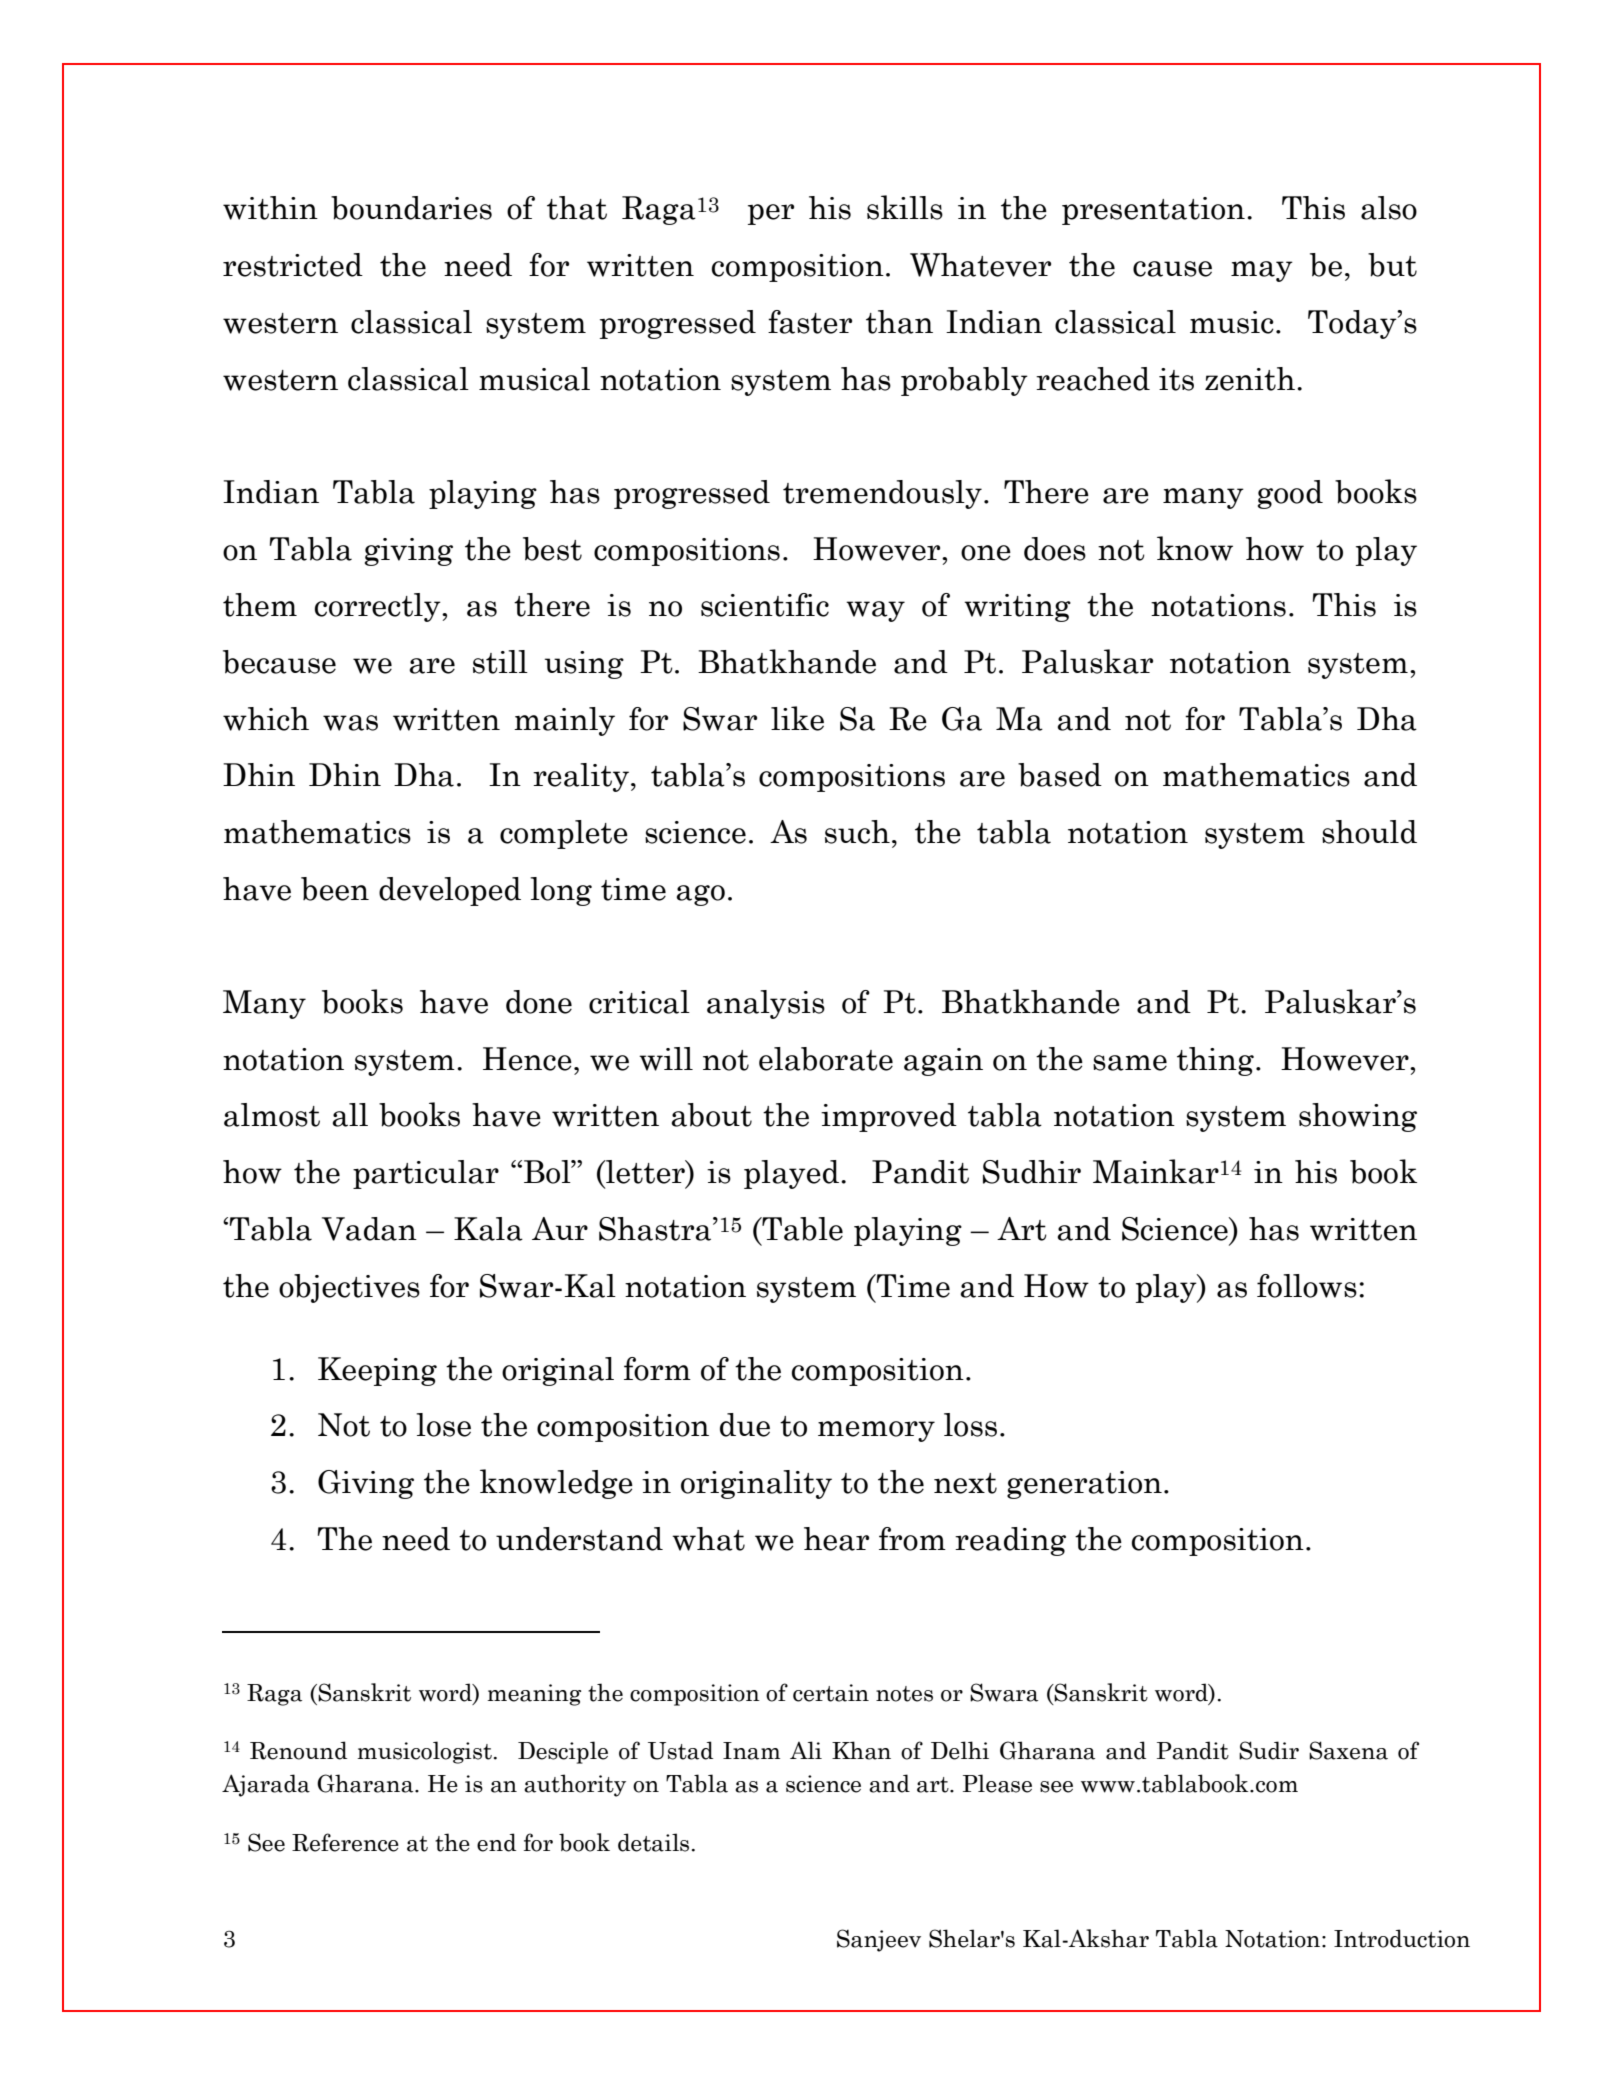  Describe the element at coordinates (879, 1940) in the screenshot. I see `Sanjeev` at that location.
